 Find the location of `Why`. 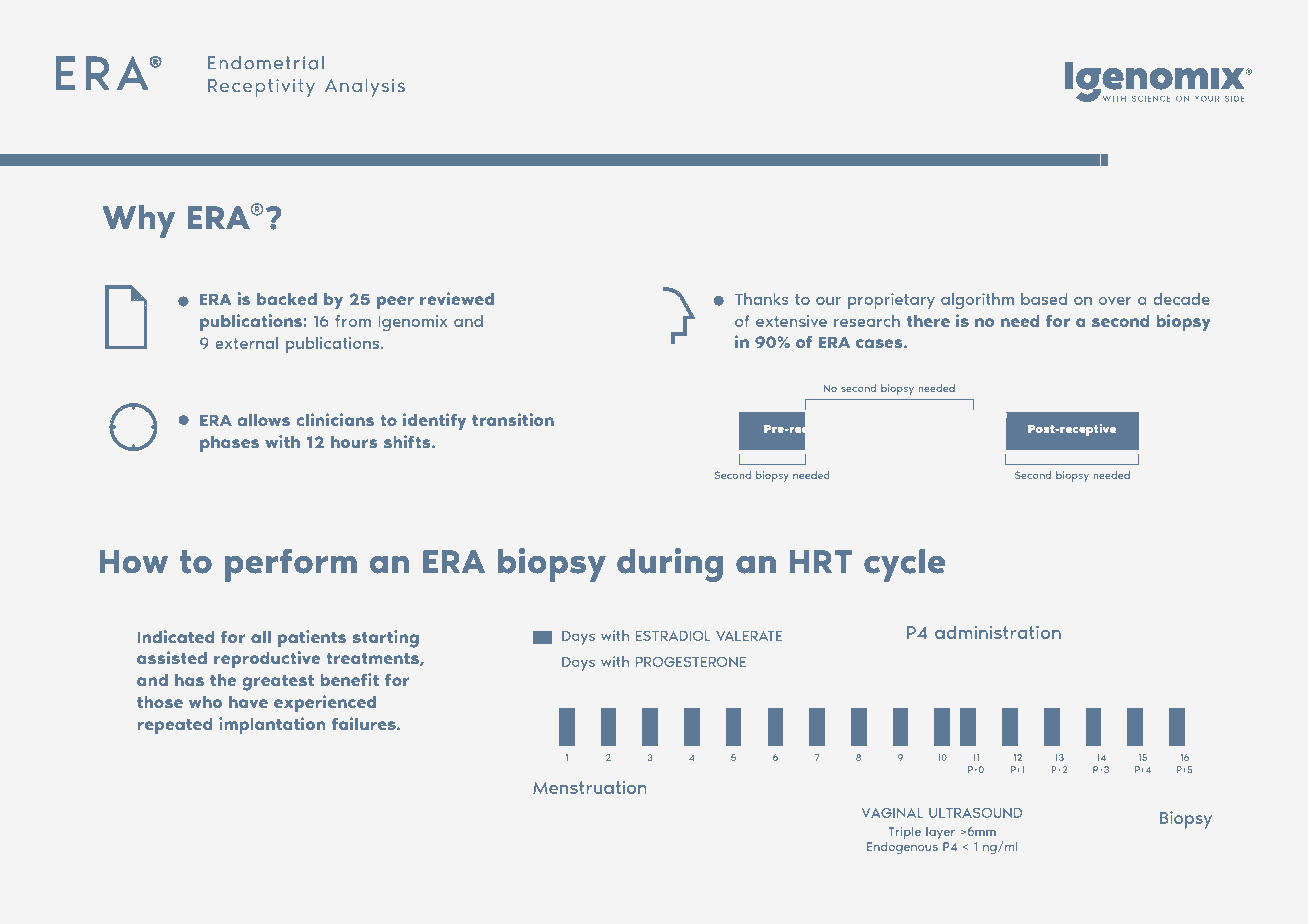

Why is located at coordinates (138, 221).
